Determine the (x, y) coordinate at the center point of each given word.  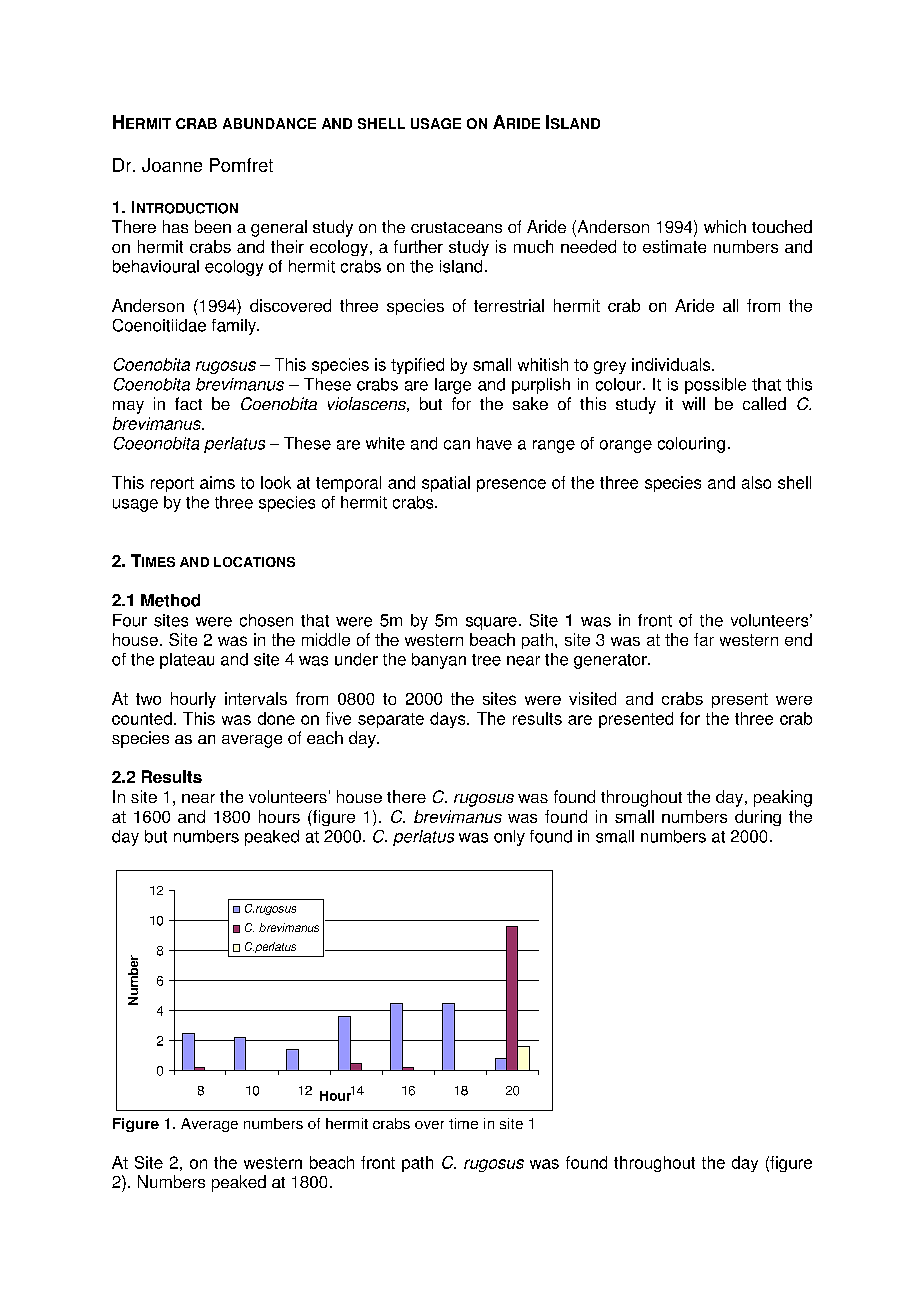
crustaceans (456, 227)
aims (217, 482)
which (725, 226)
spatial (446, 484)
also (756, 482)
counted (142, 718)
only (509, 838)
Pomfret (241, 165)
